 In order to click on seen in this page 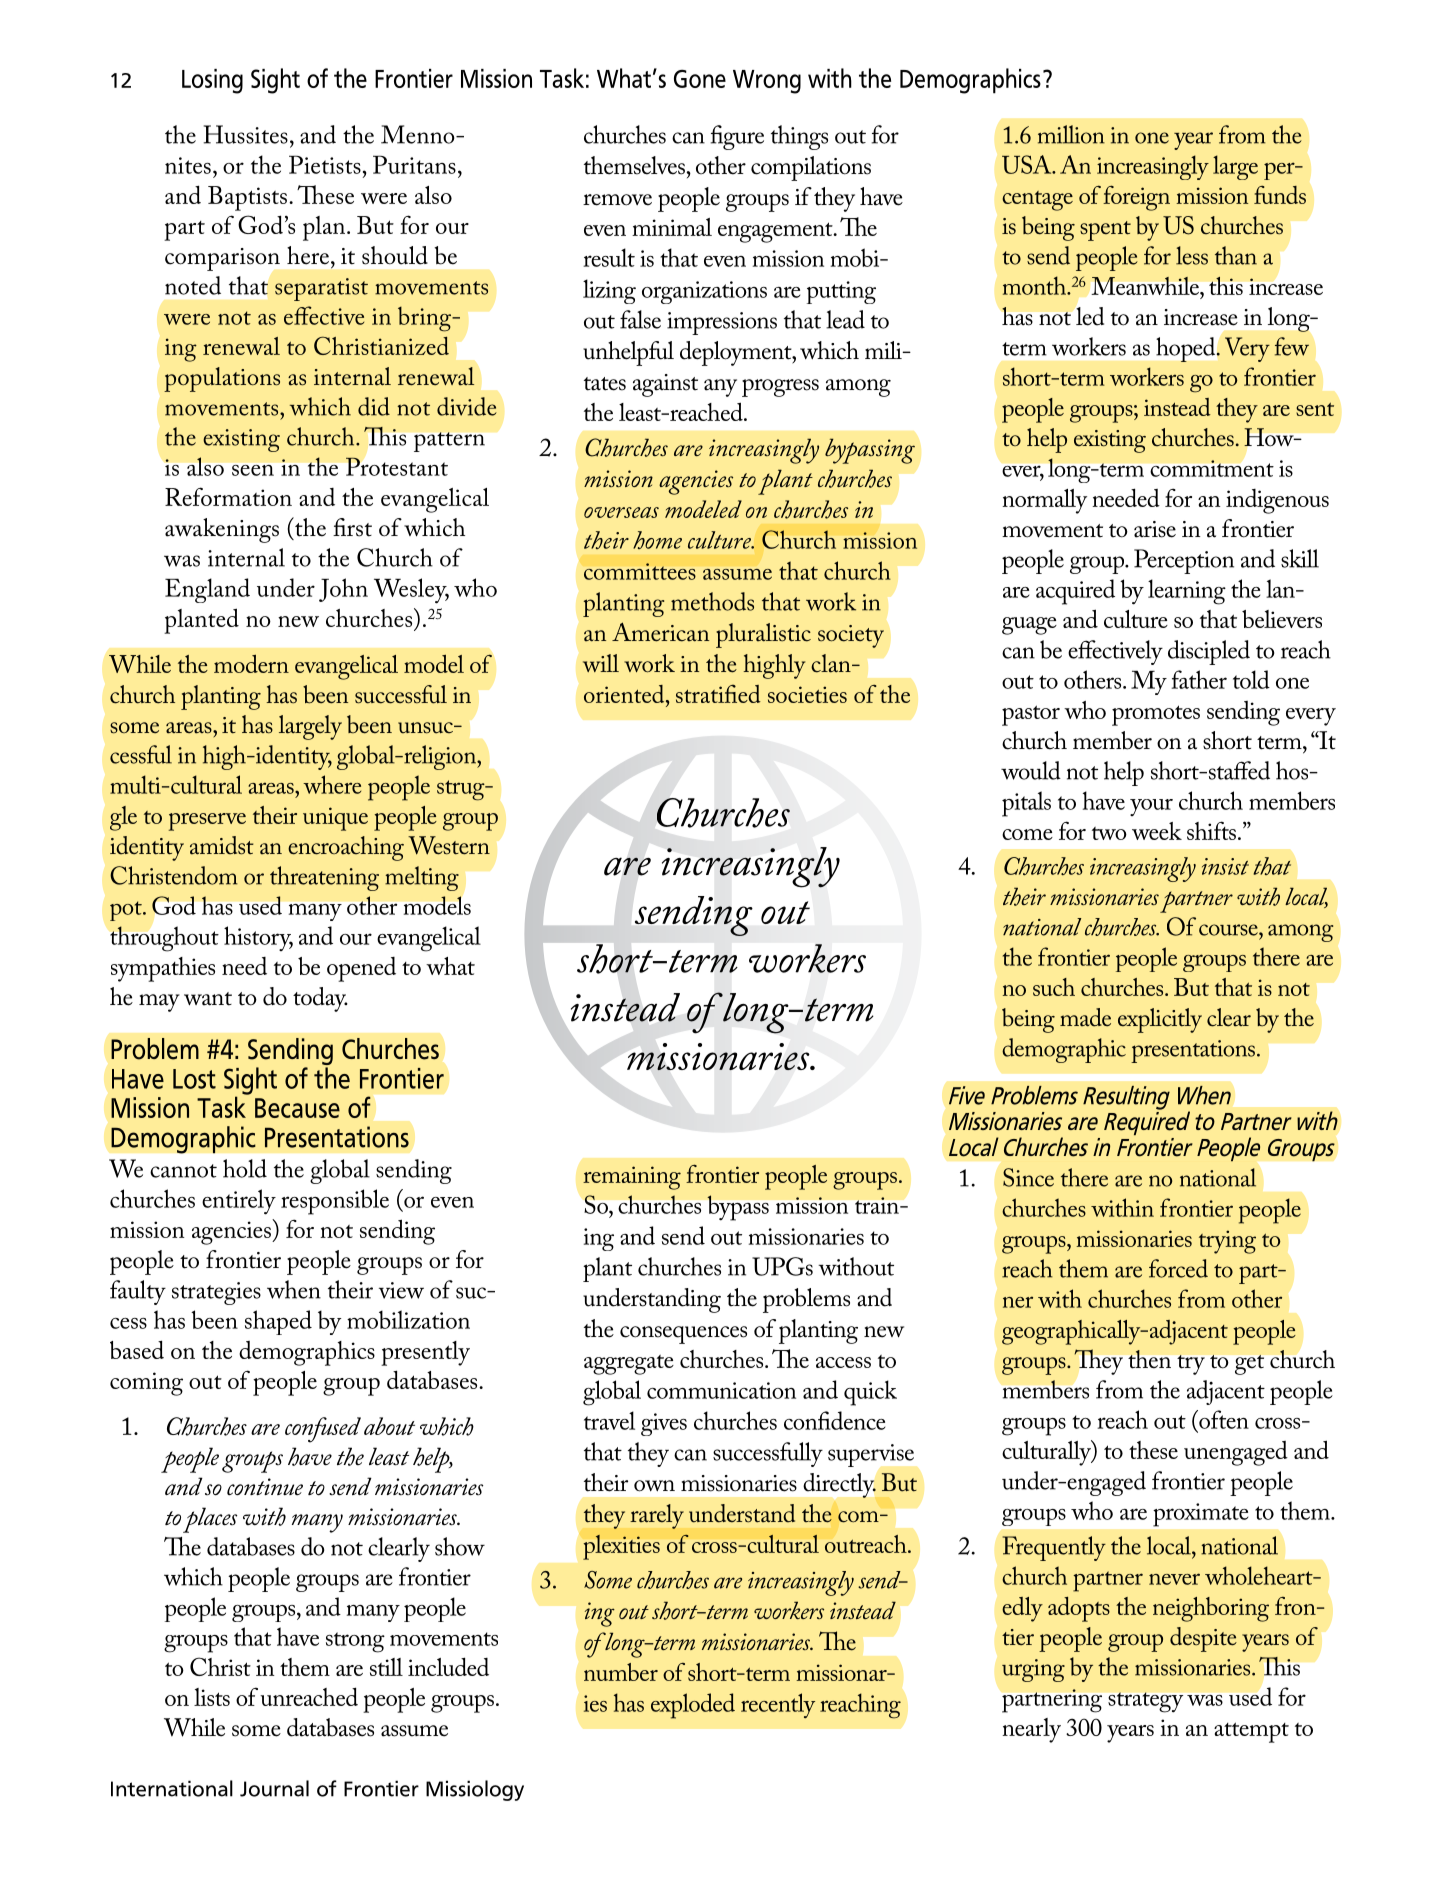, I will do `click(253, 470)`.
